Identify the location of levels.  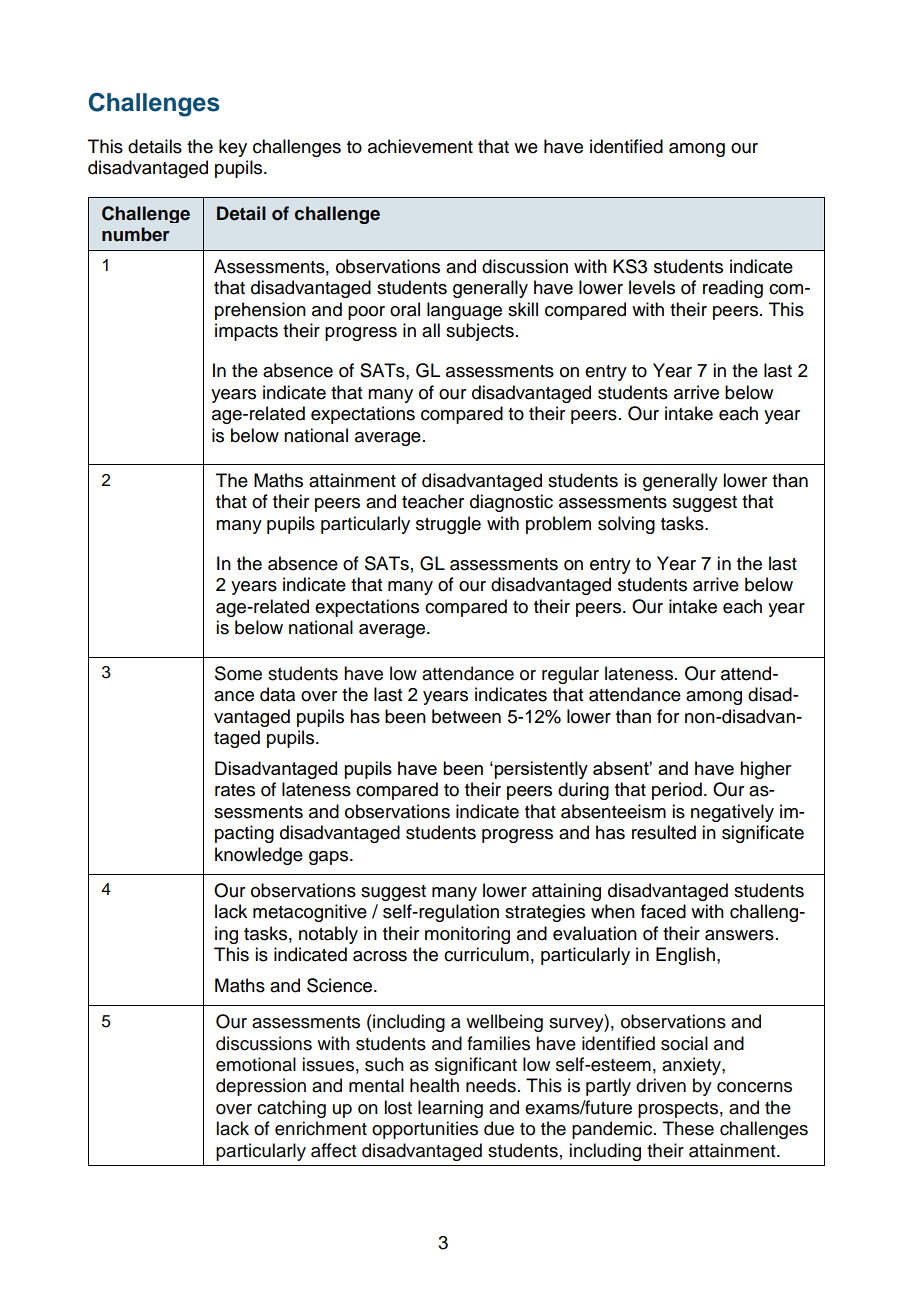
(652, 287).
